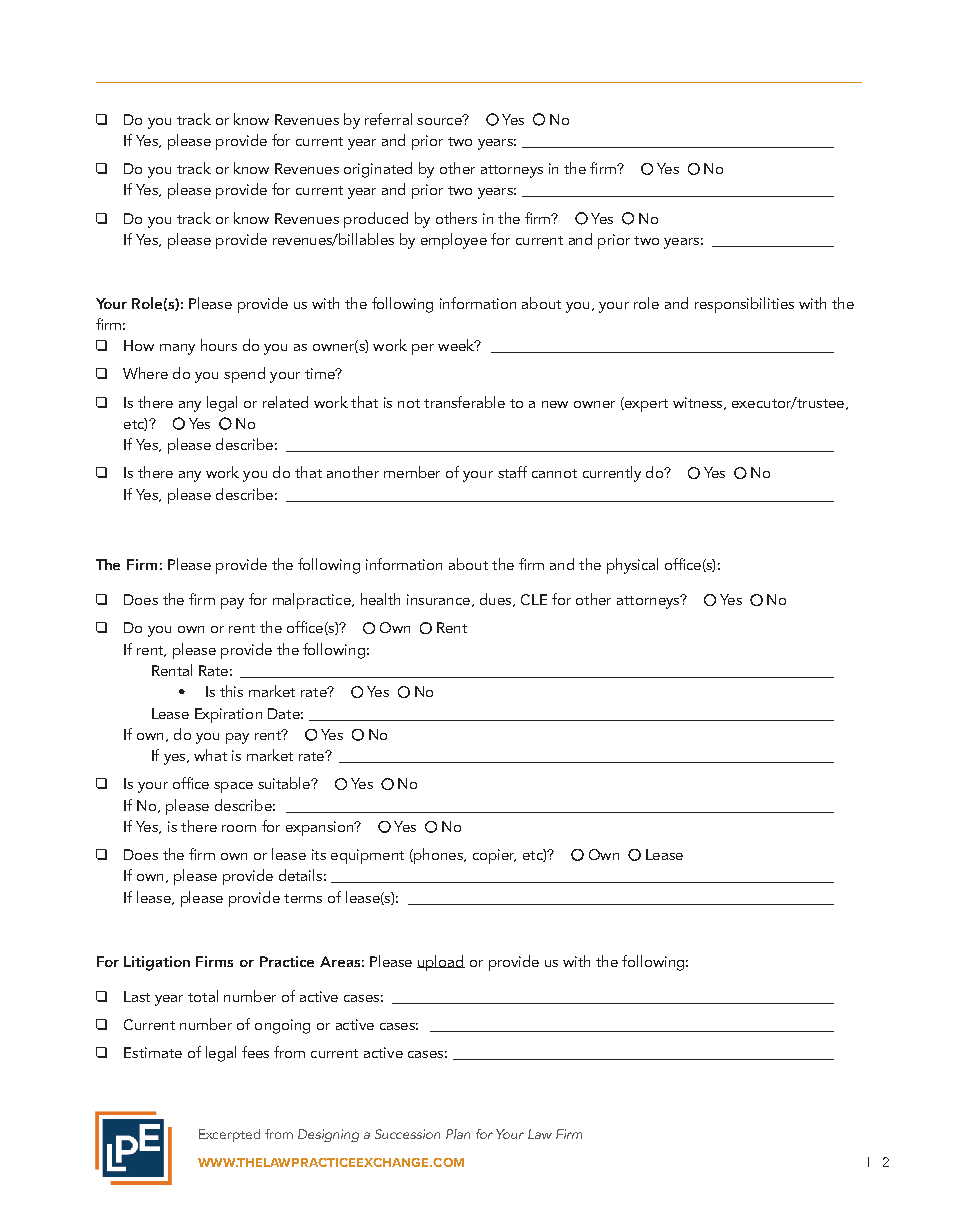 The height and width of the screenshot is (1232, 958). Describe the element at coordinates (494, 856) in the screenshot. I see `copier` at that location.
